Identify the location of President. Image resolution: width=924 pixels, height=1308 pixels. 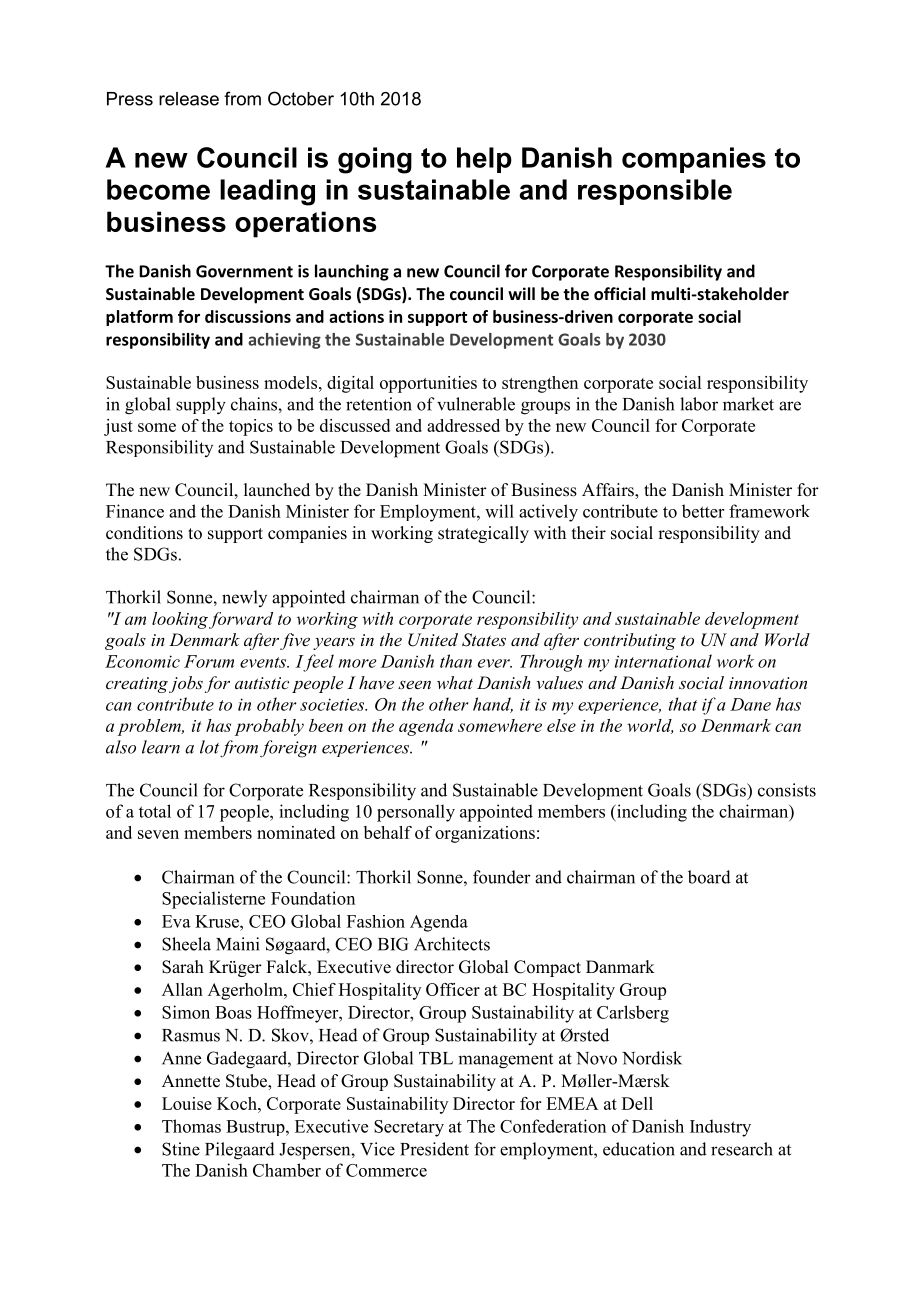
(434, 1149).
